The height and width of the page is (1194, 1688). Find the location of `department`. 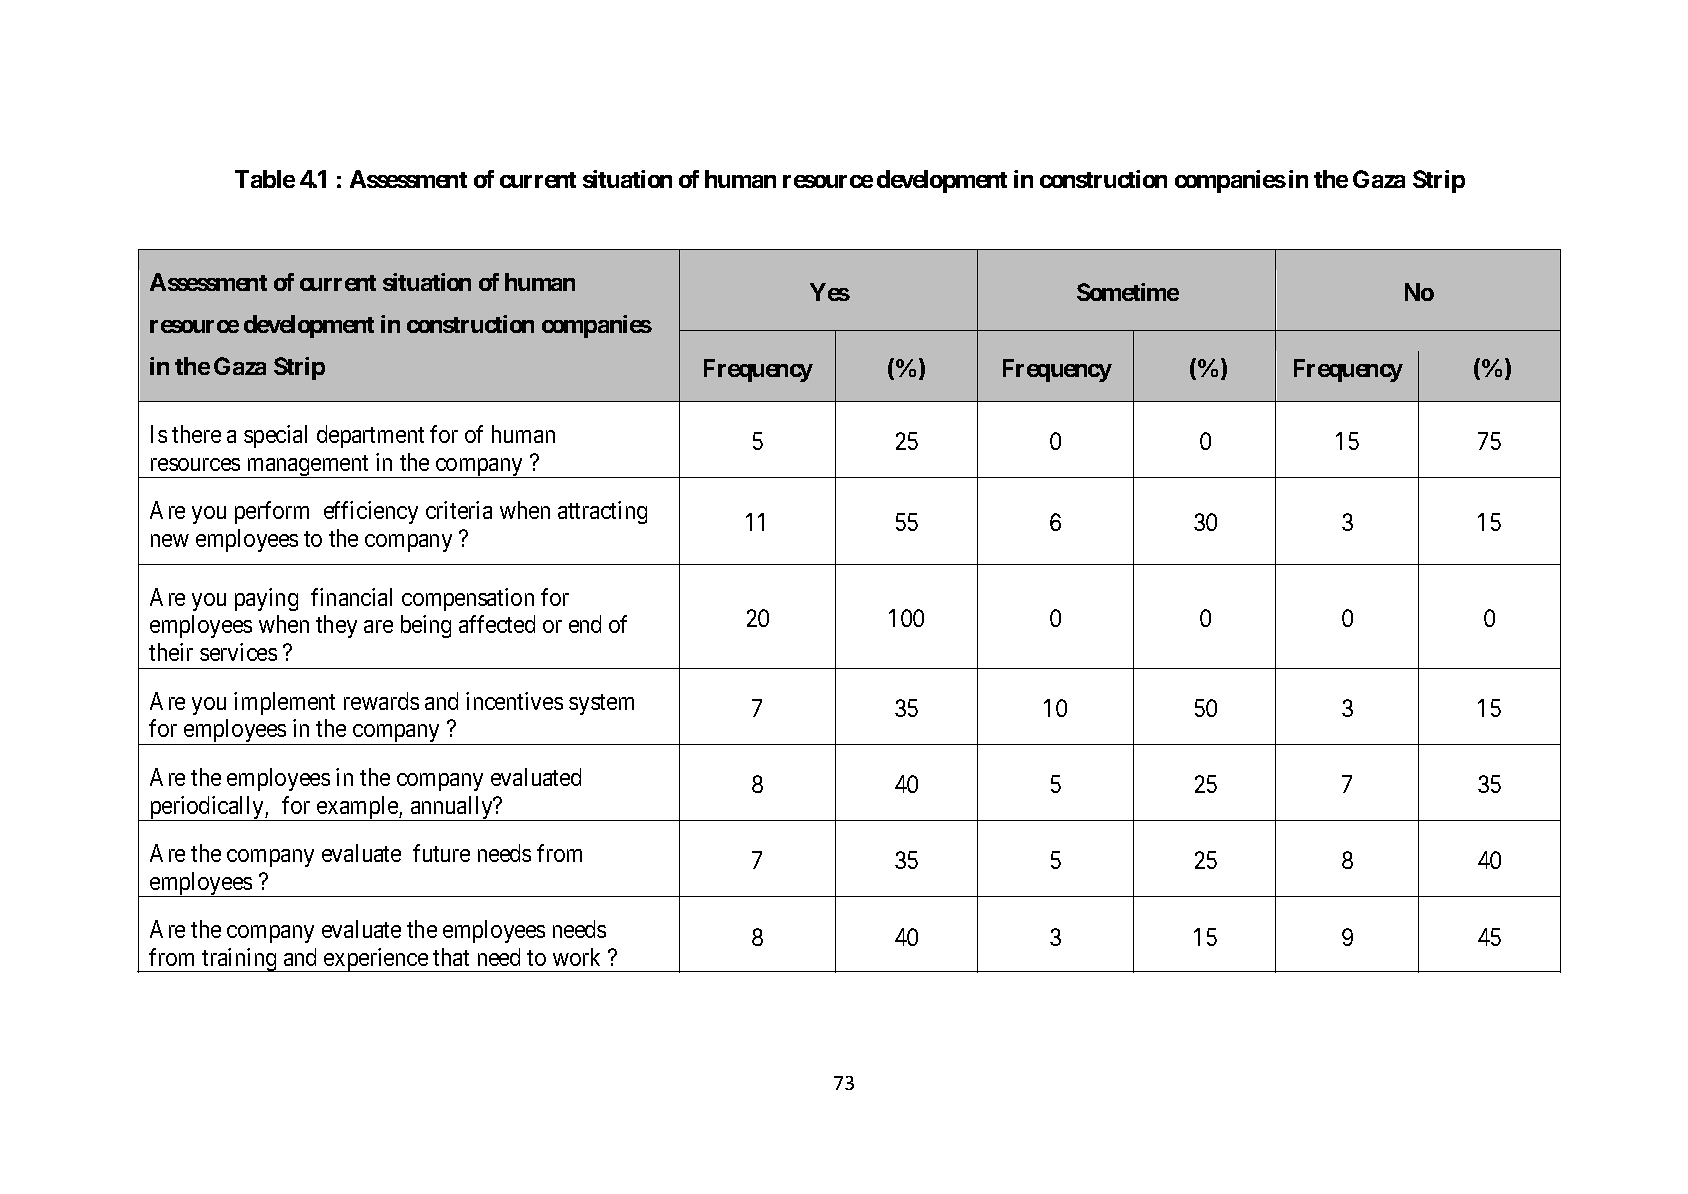

department is located at coordinates (370, 436).
